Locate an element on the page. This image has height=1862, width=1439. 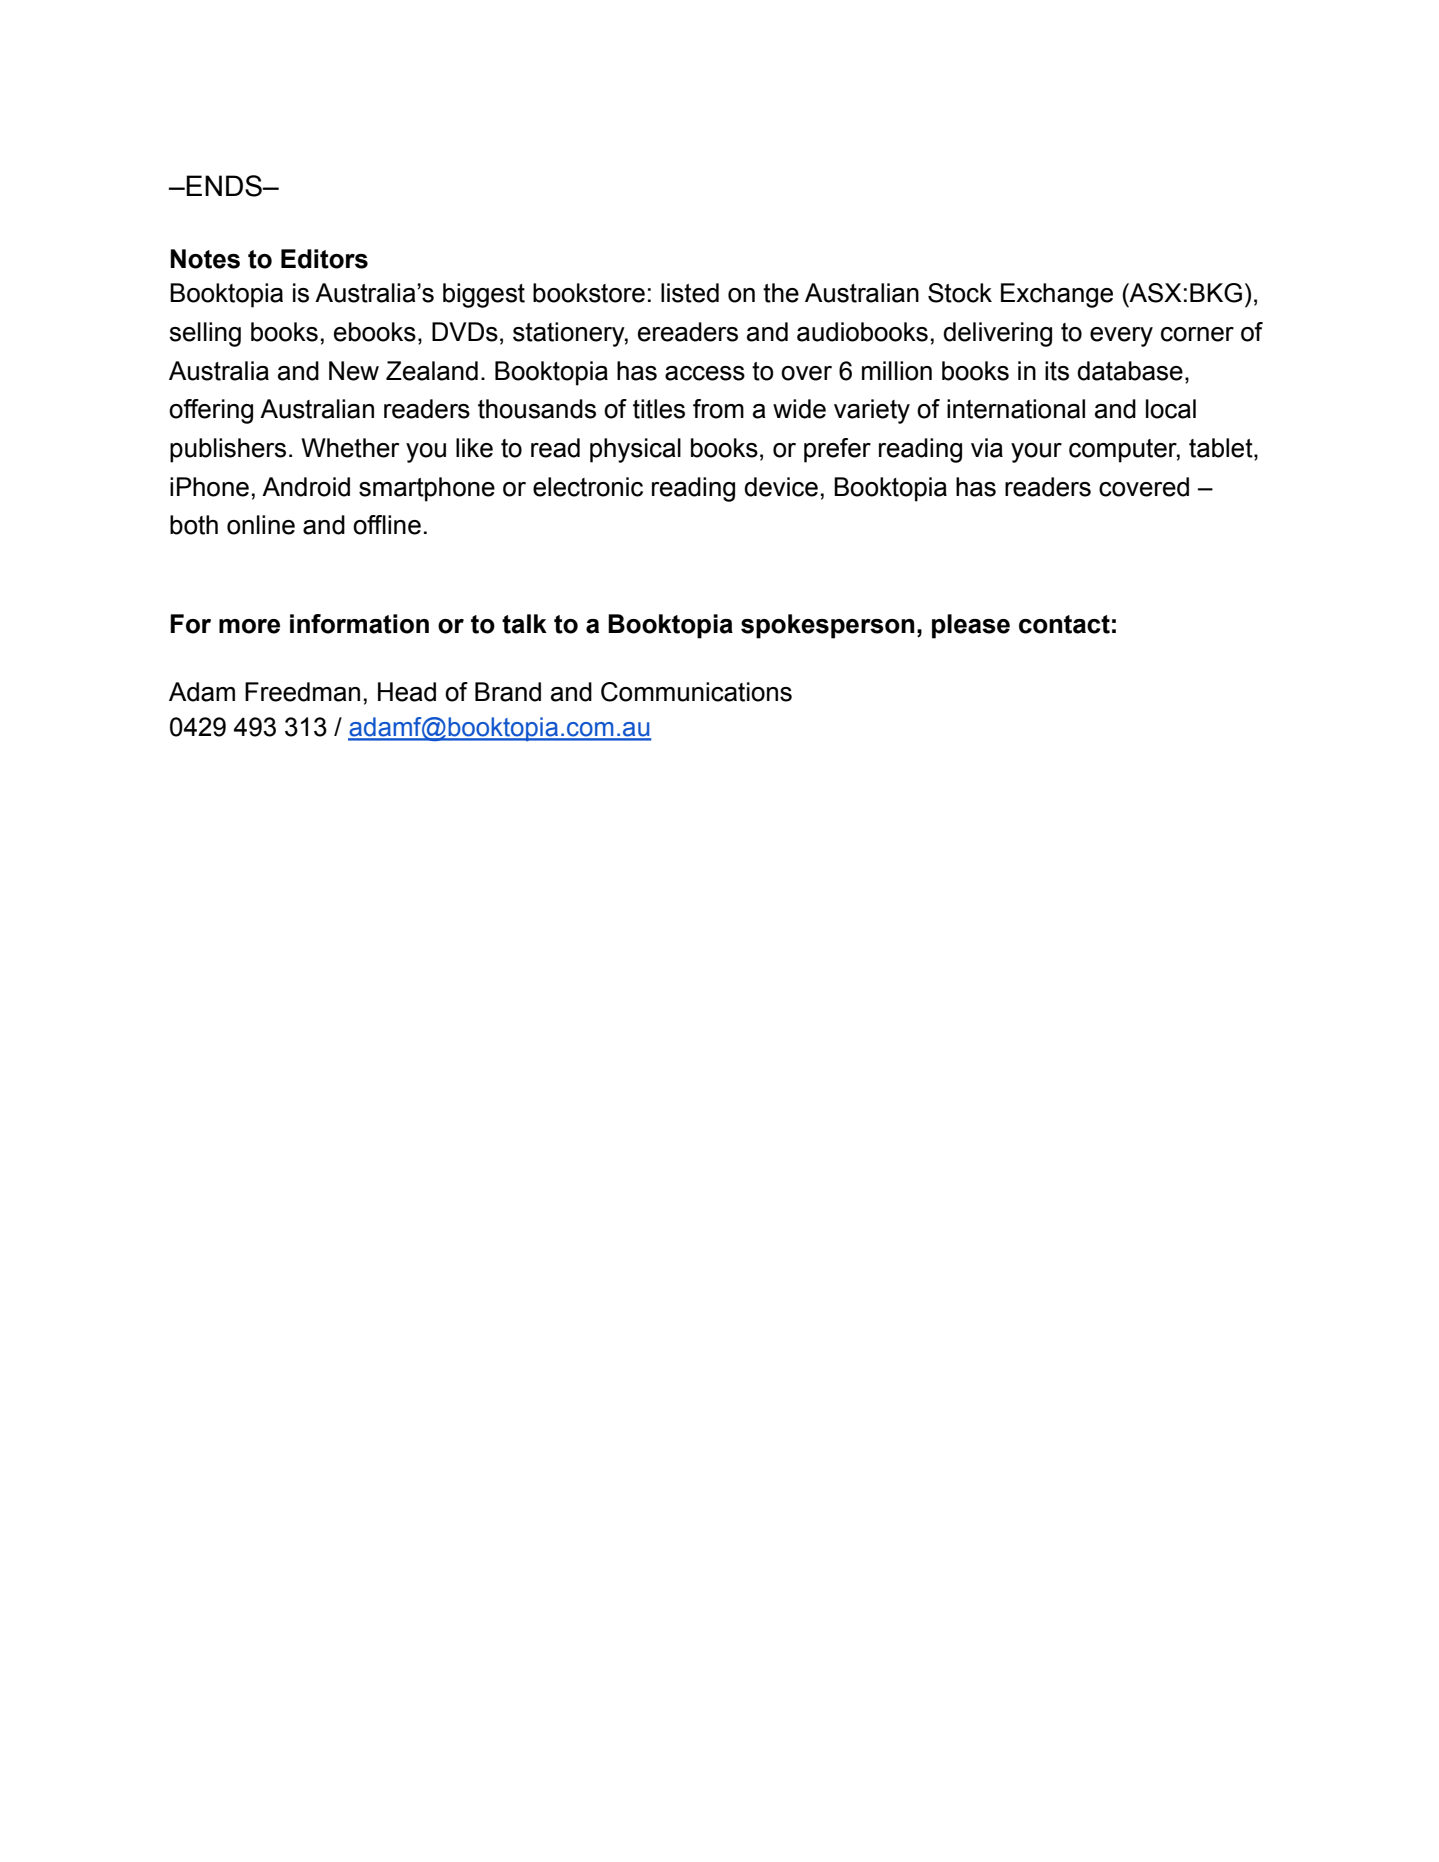
ENDS is located at coordinates (225, 186).
